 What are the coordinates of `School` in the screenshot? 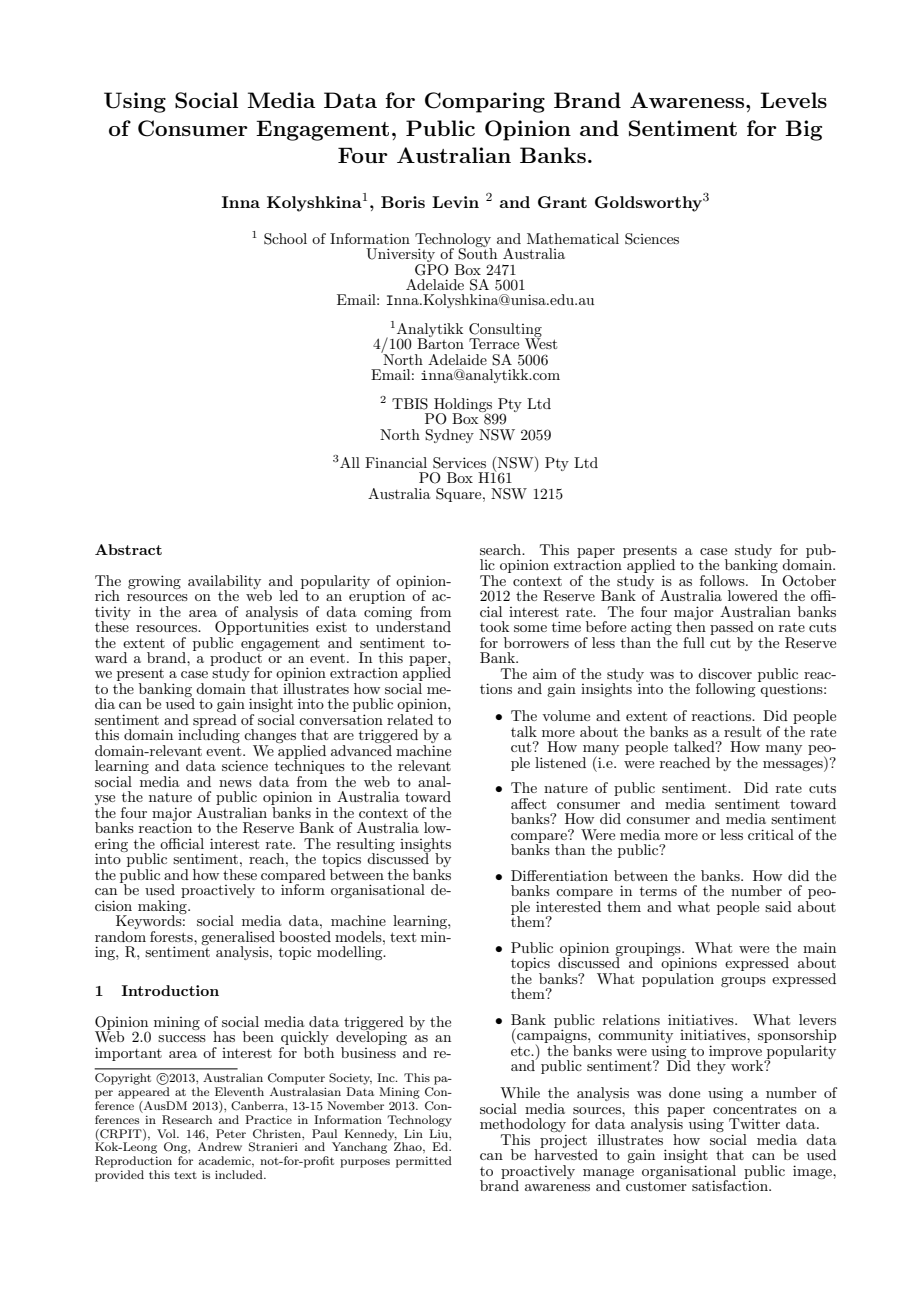 It's located at (285, 239).
